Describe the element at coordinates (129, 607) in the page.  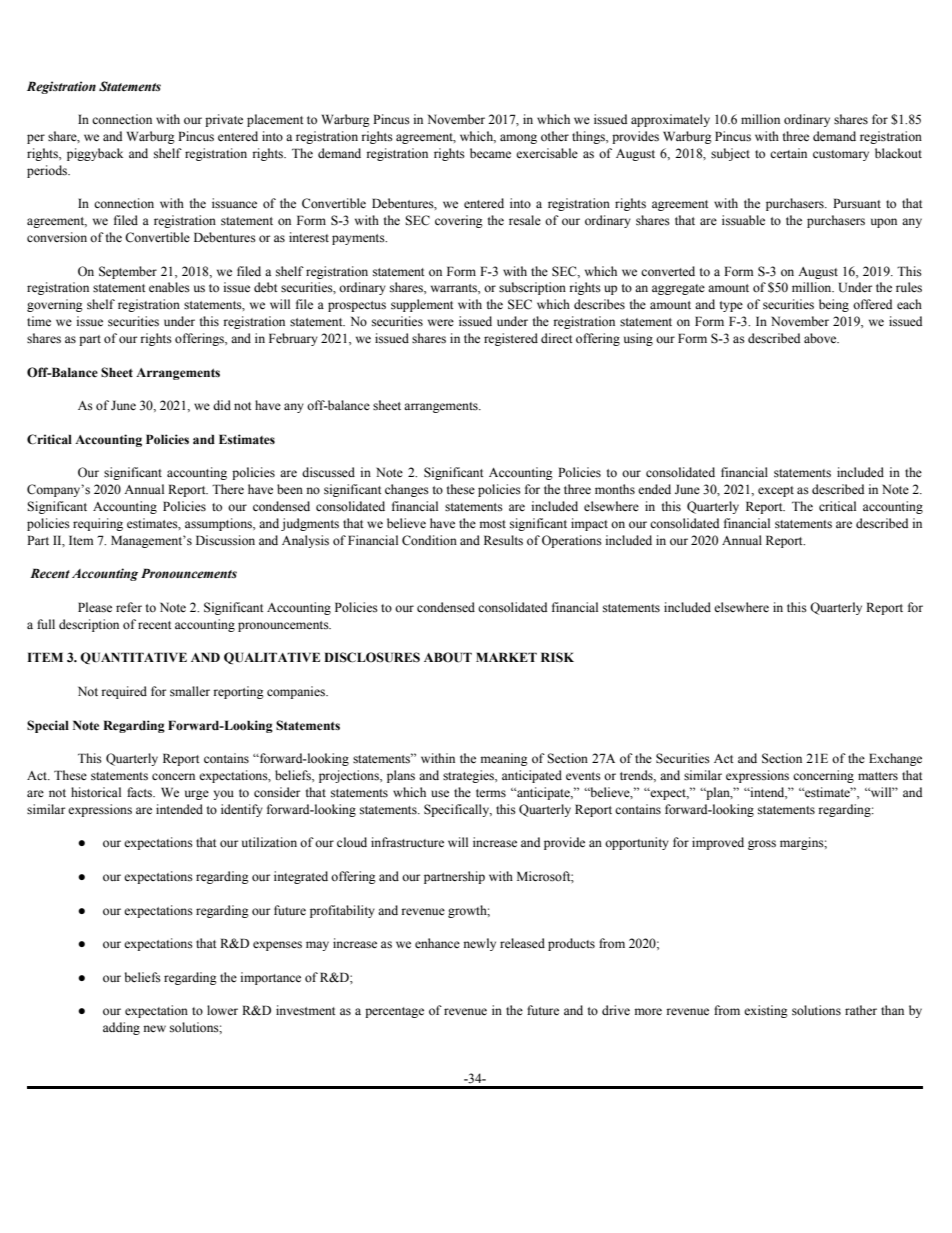
I see `refer` at that location.
